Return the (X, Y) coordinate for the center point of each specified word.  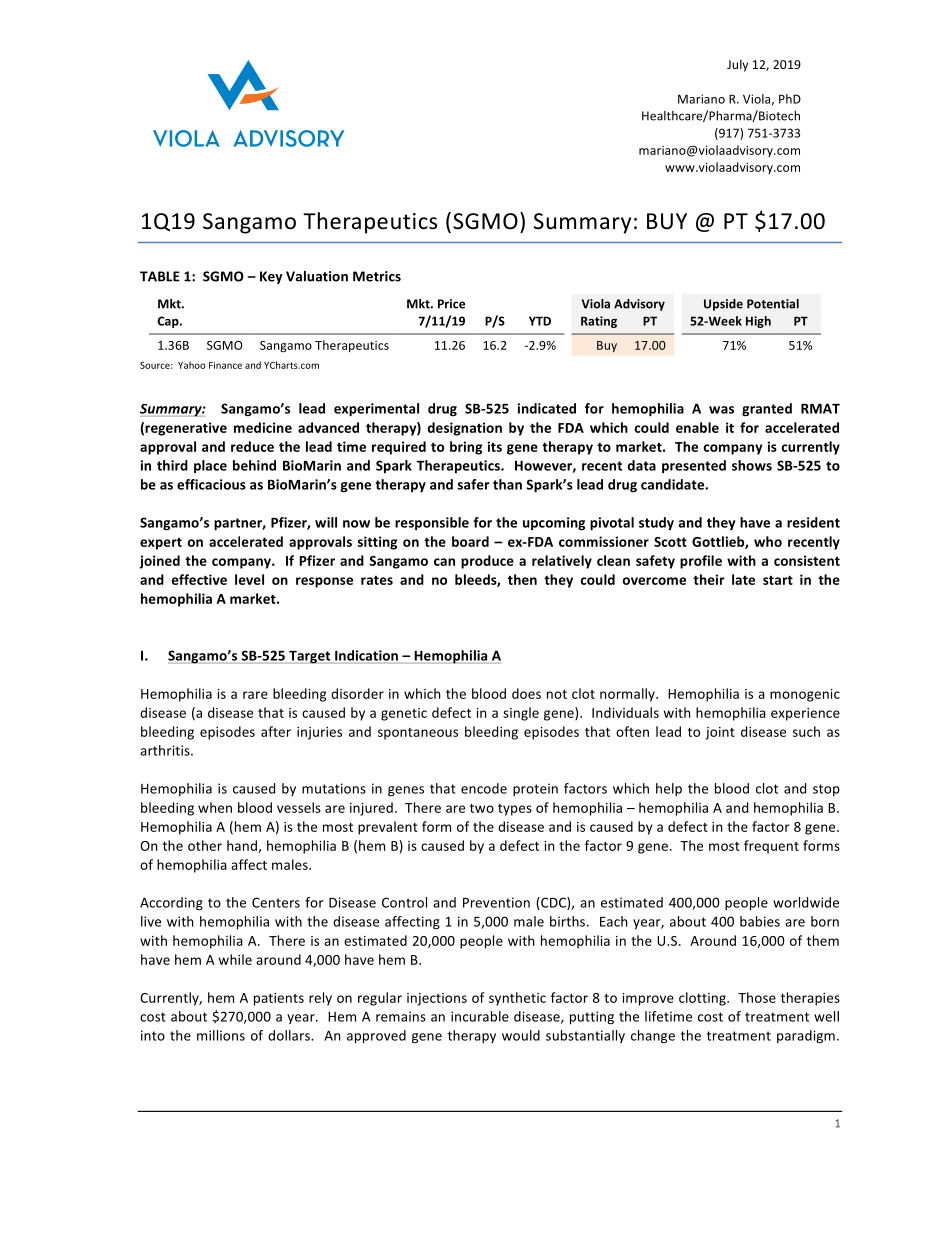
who (768, 541)
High (758, 322)
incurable (480, 1016)
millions (221, 1035)
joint (720, 733)
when (215, 807)
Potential (773, 304)
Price (451, 304)
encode (484, 788)
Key (271, 277)
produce (487, 562)
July (737, 65)
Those (757, 997)
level (249, 579)
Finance (225, 365)
